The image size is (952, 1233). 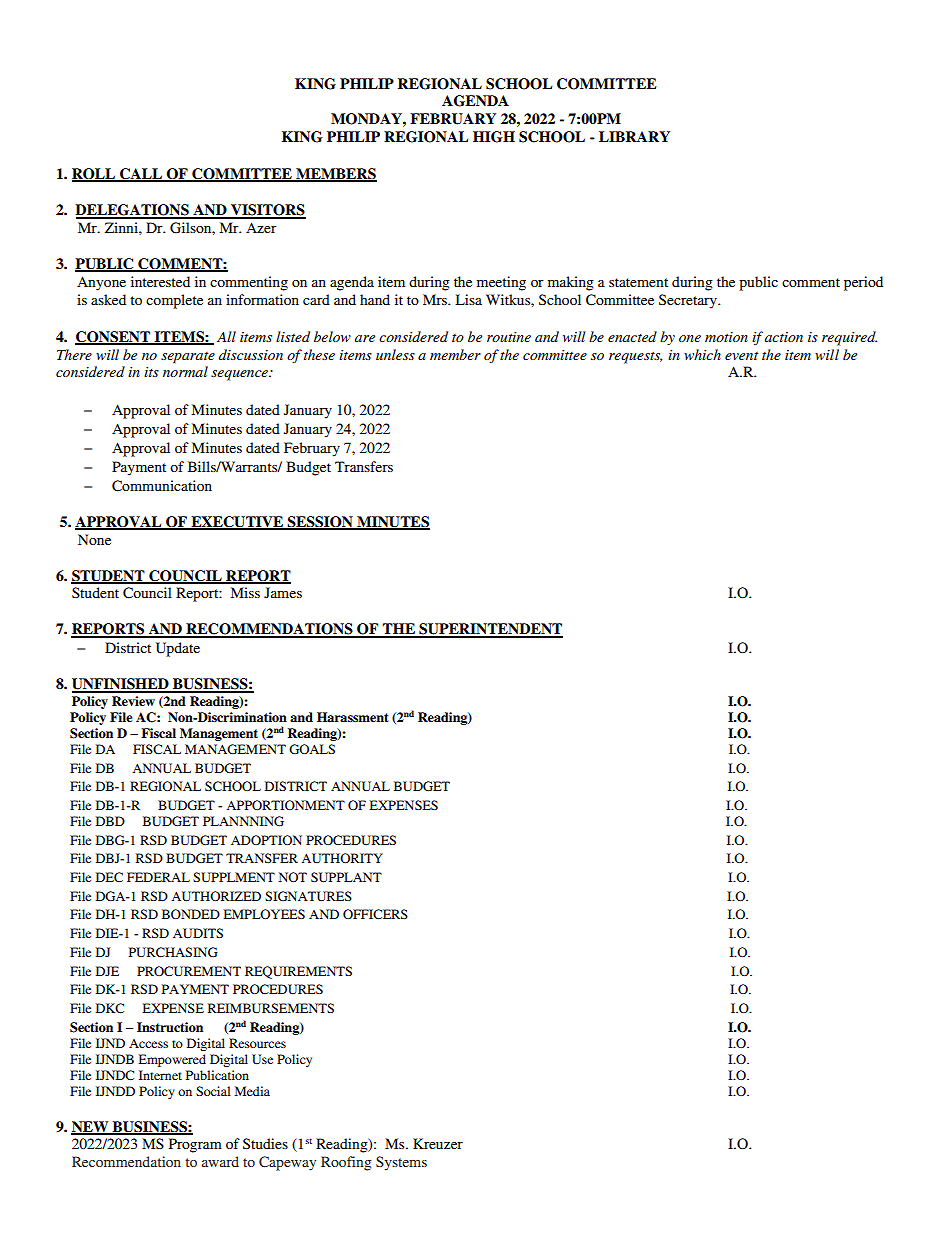 I want to click on LIBRARY, so click(x=634, y=136).
